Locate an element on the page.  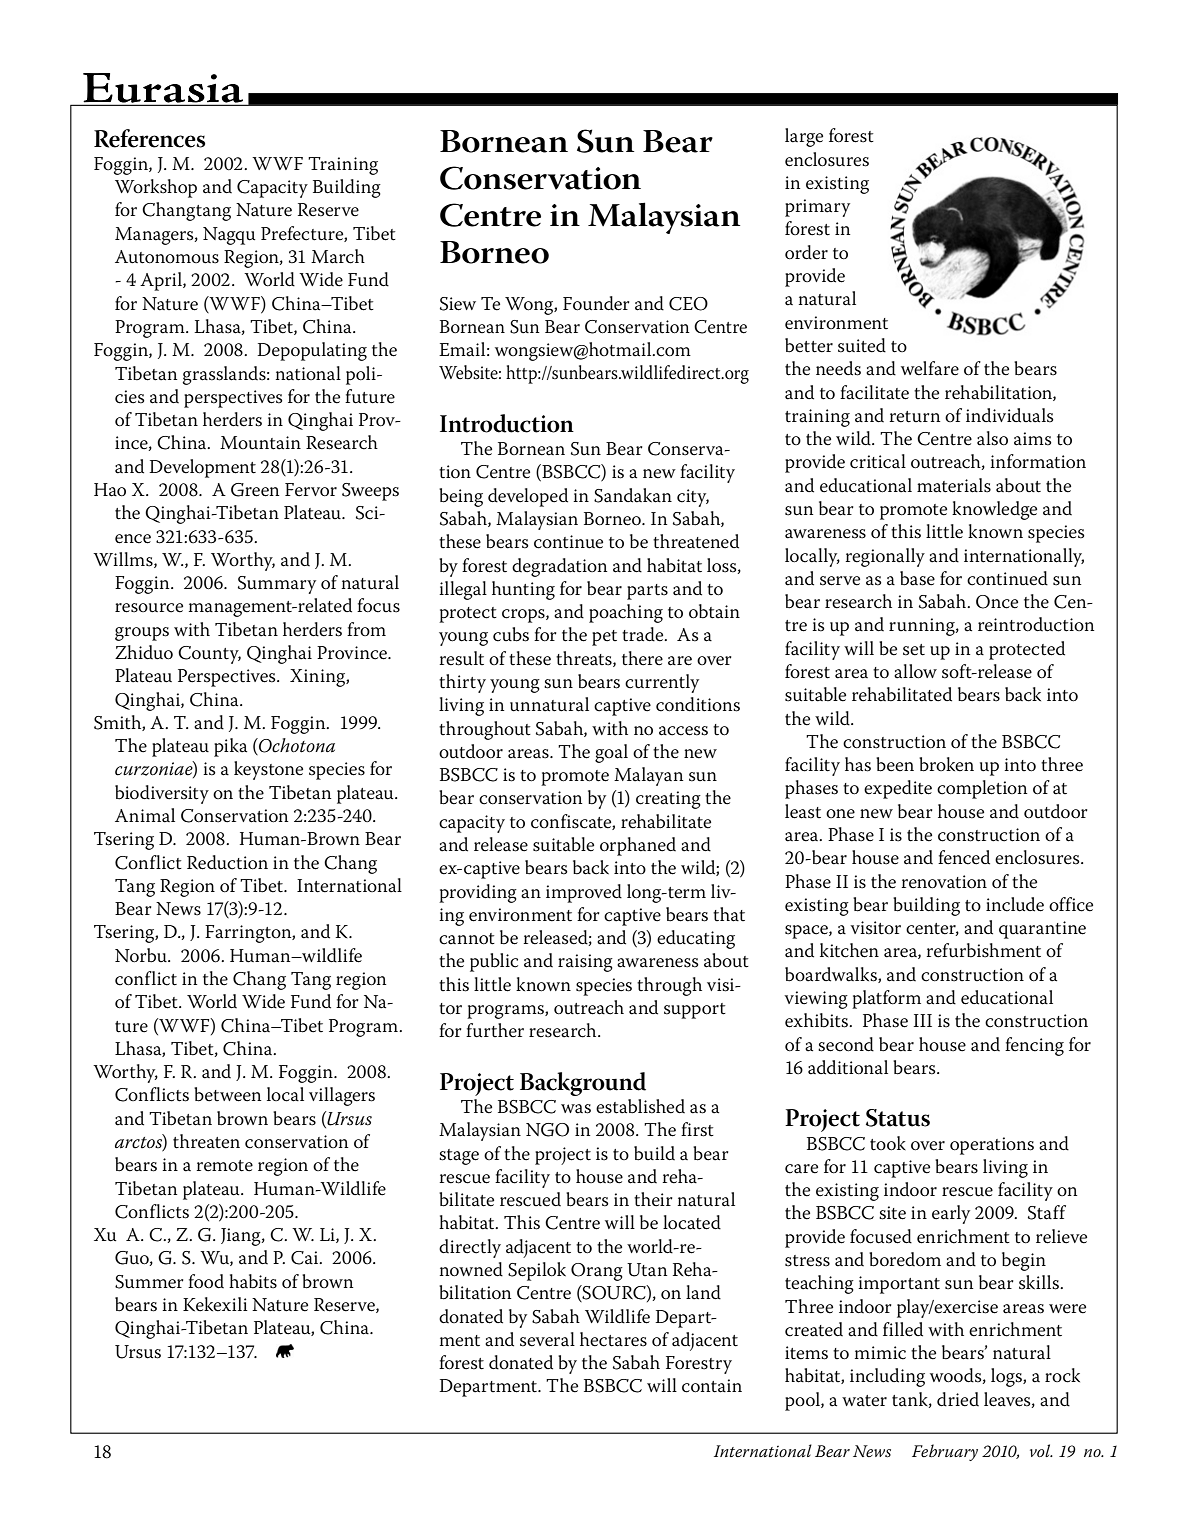
large is located at coordinates (804, 137).
